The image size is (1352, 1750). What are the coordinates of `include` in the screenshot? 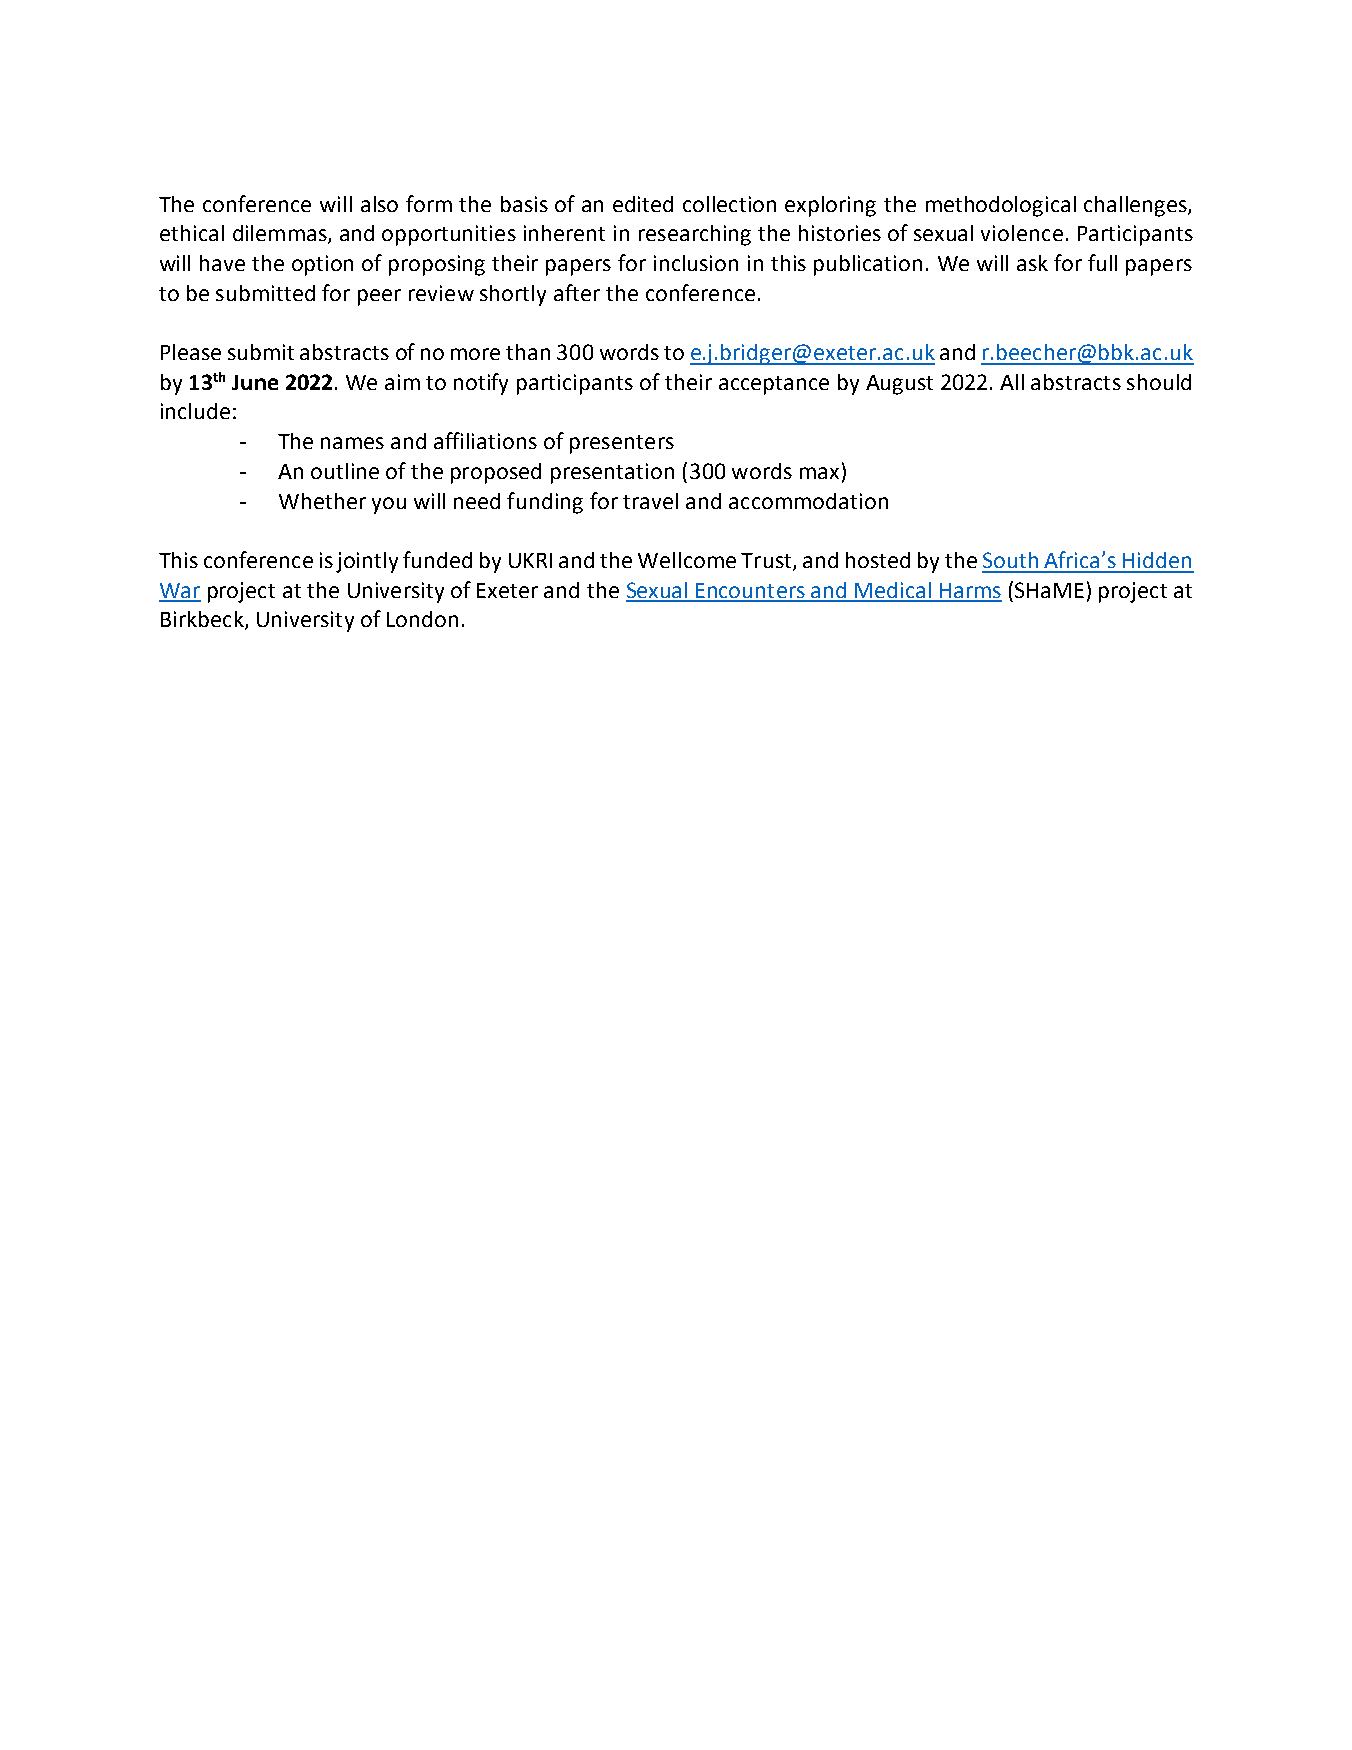 It's located at (195, 411).
